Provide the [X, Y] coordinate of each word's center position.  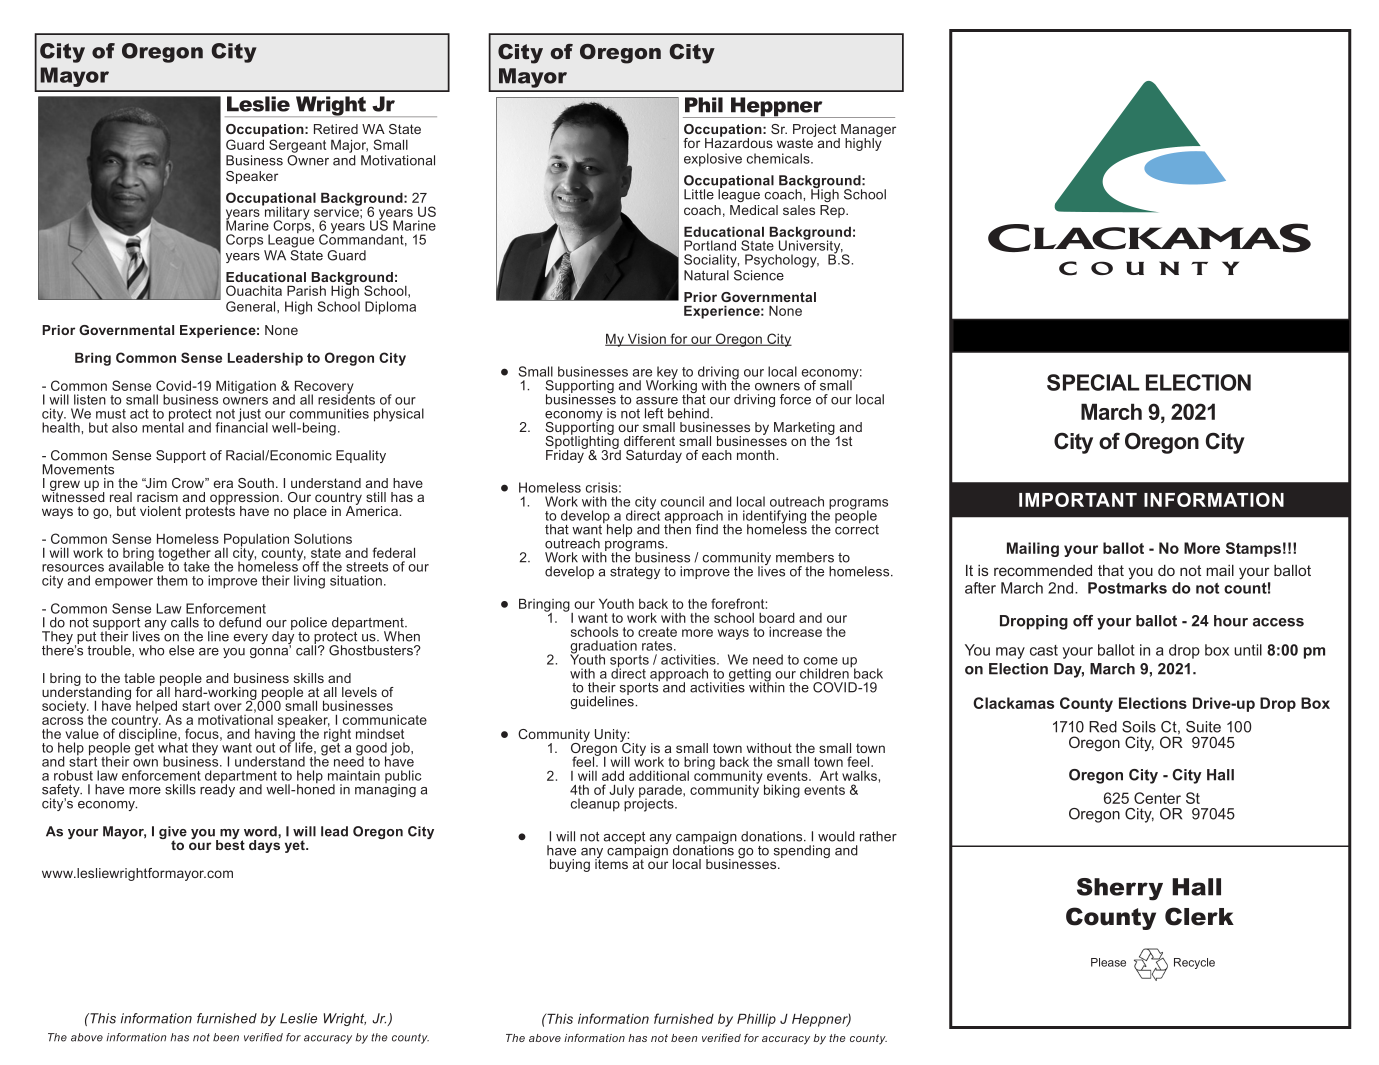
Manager [867, 132]
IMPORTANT [1078, 499]
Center [1157, 798]
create [657, 632]
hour [1231, 621]
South [256, 483]
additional [659, 776]
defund [240, 622]
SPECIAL [1093, 382]
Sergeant [297, 146]
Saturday [654, 456]
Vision [646, 340]
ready [217, 789]
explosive [713, 160]
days [264, 846]
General [252, 306]
